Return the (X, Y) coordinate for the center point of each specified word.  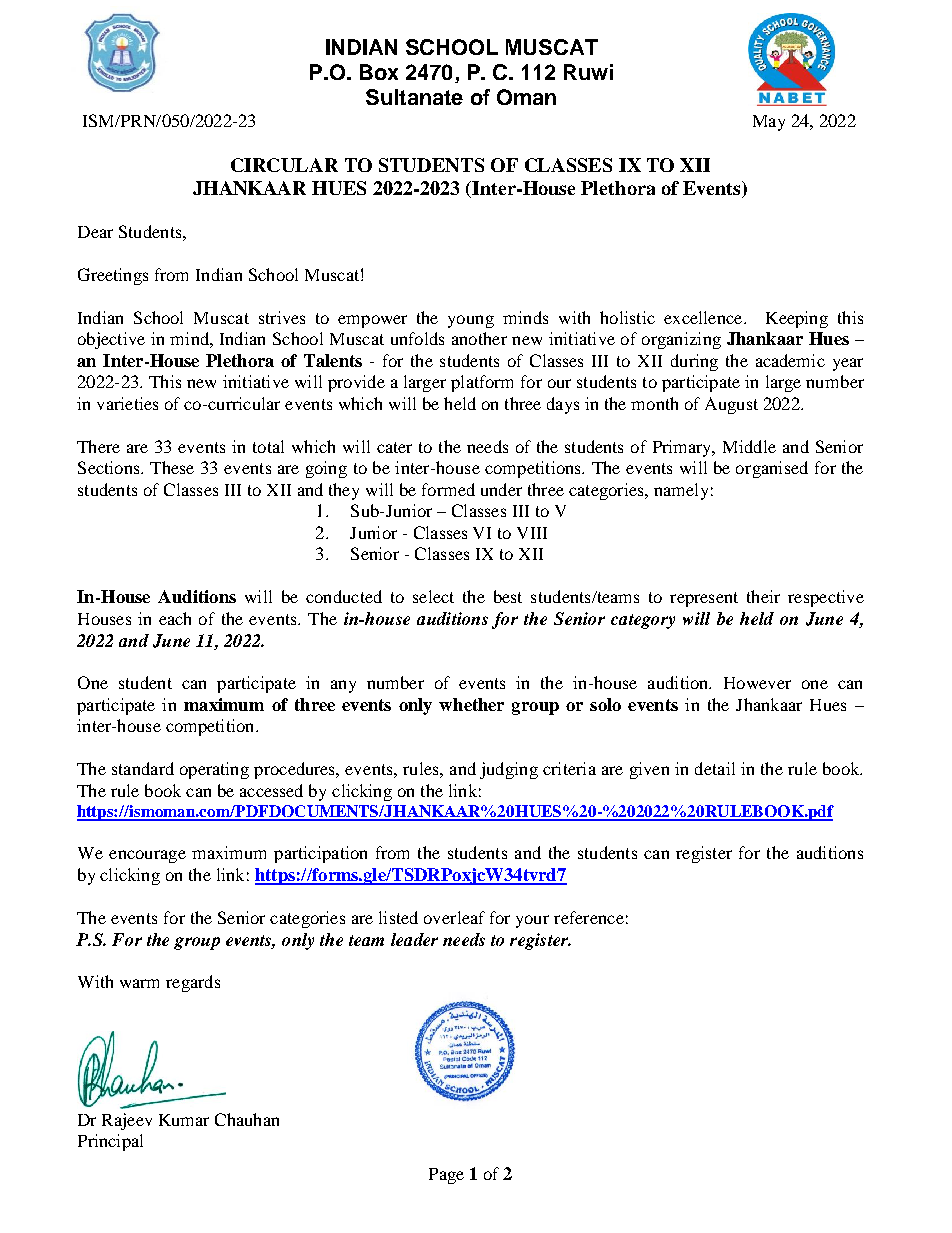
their (763, 596)
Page (446, 1176)
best (508, 596)
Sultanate (414, 97)
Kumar (184, 1120)
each (175, 618)
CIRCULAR (284, 165)
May (769, 123)
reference (589, 917)
